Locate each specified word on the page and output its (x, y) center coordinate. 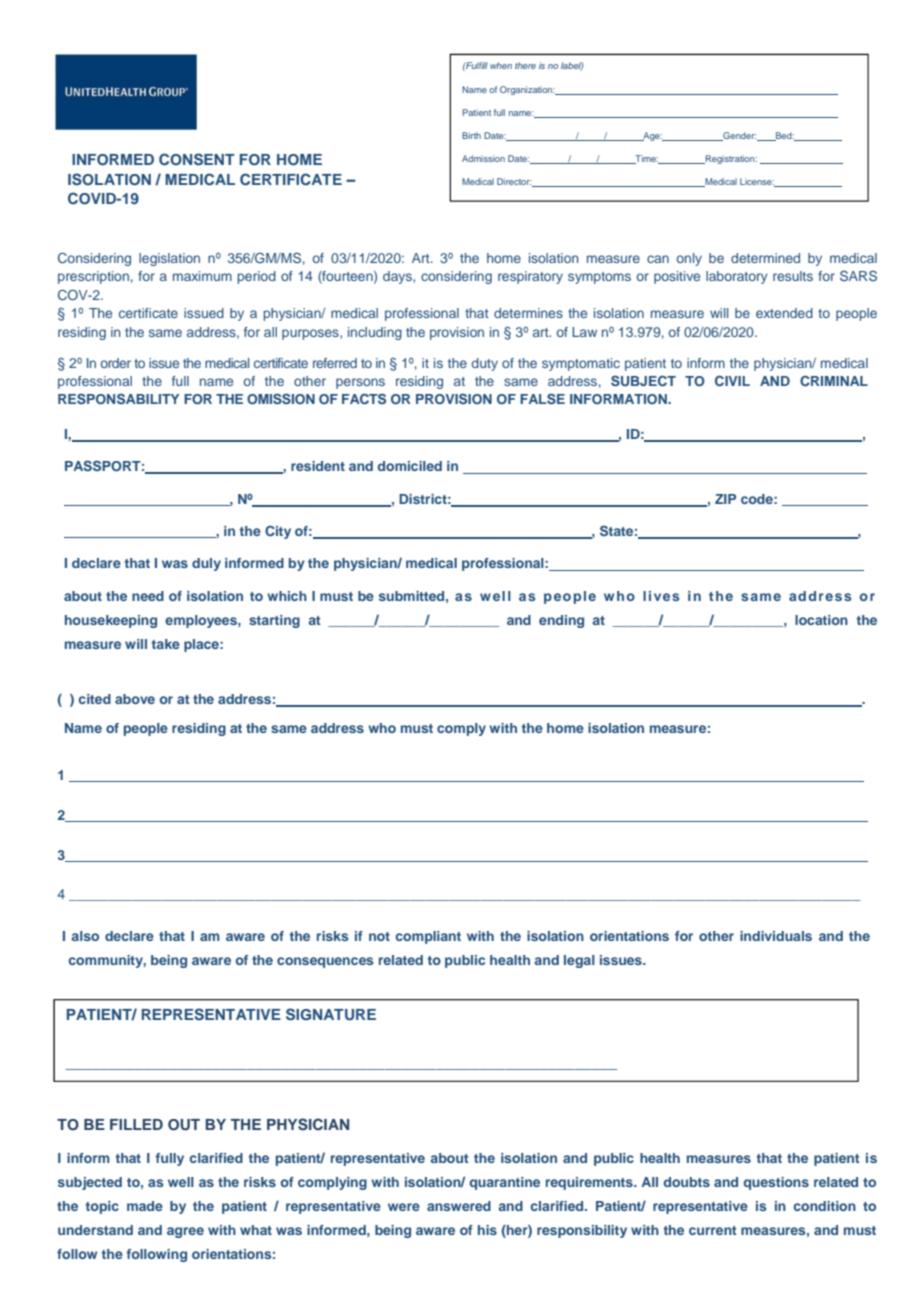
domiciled (410, 466)
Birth (471, 135)
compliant (428, 937)
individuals (776, 936)
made (145, 1206)
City (278, 532)
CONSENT (197, 159)
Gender (738, 136)
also (85, 936)
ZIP (725, 499)
